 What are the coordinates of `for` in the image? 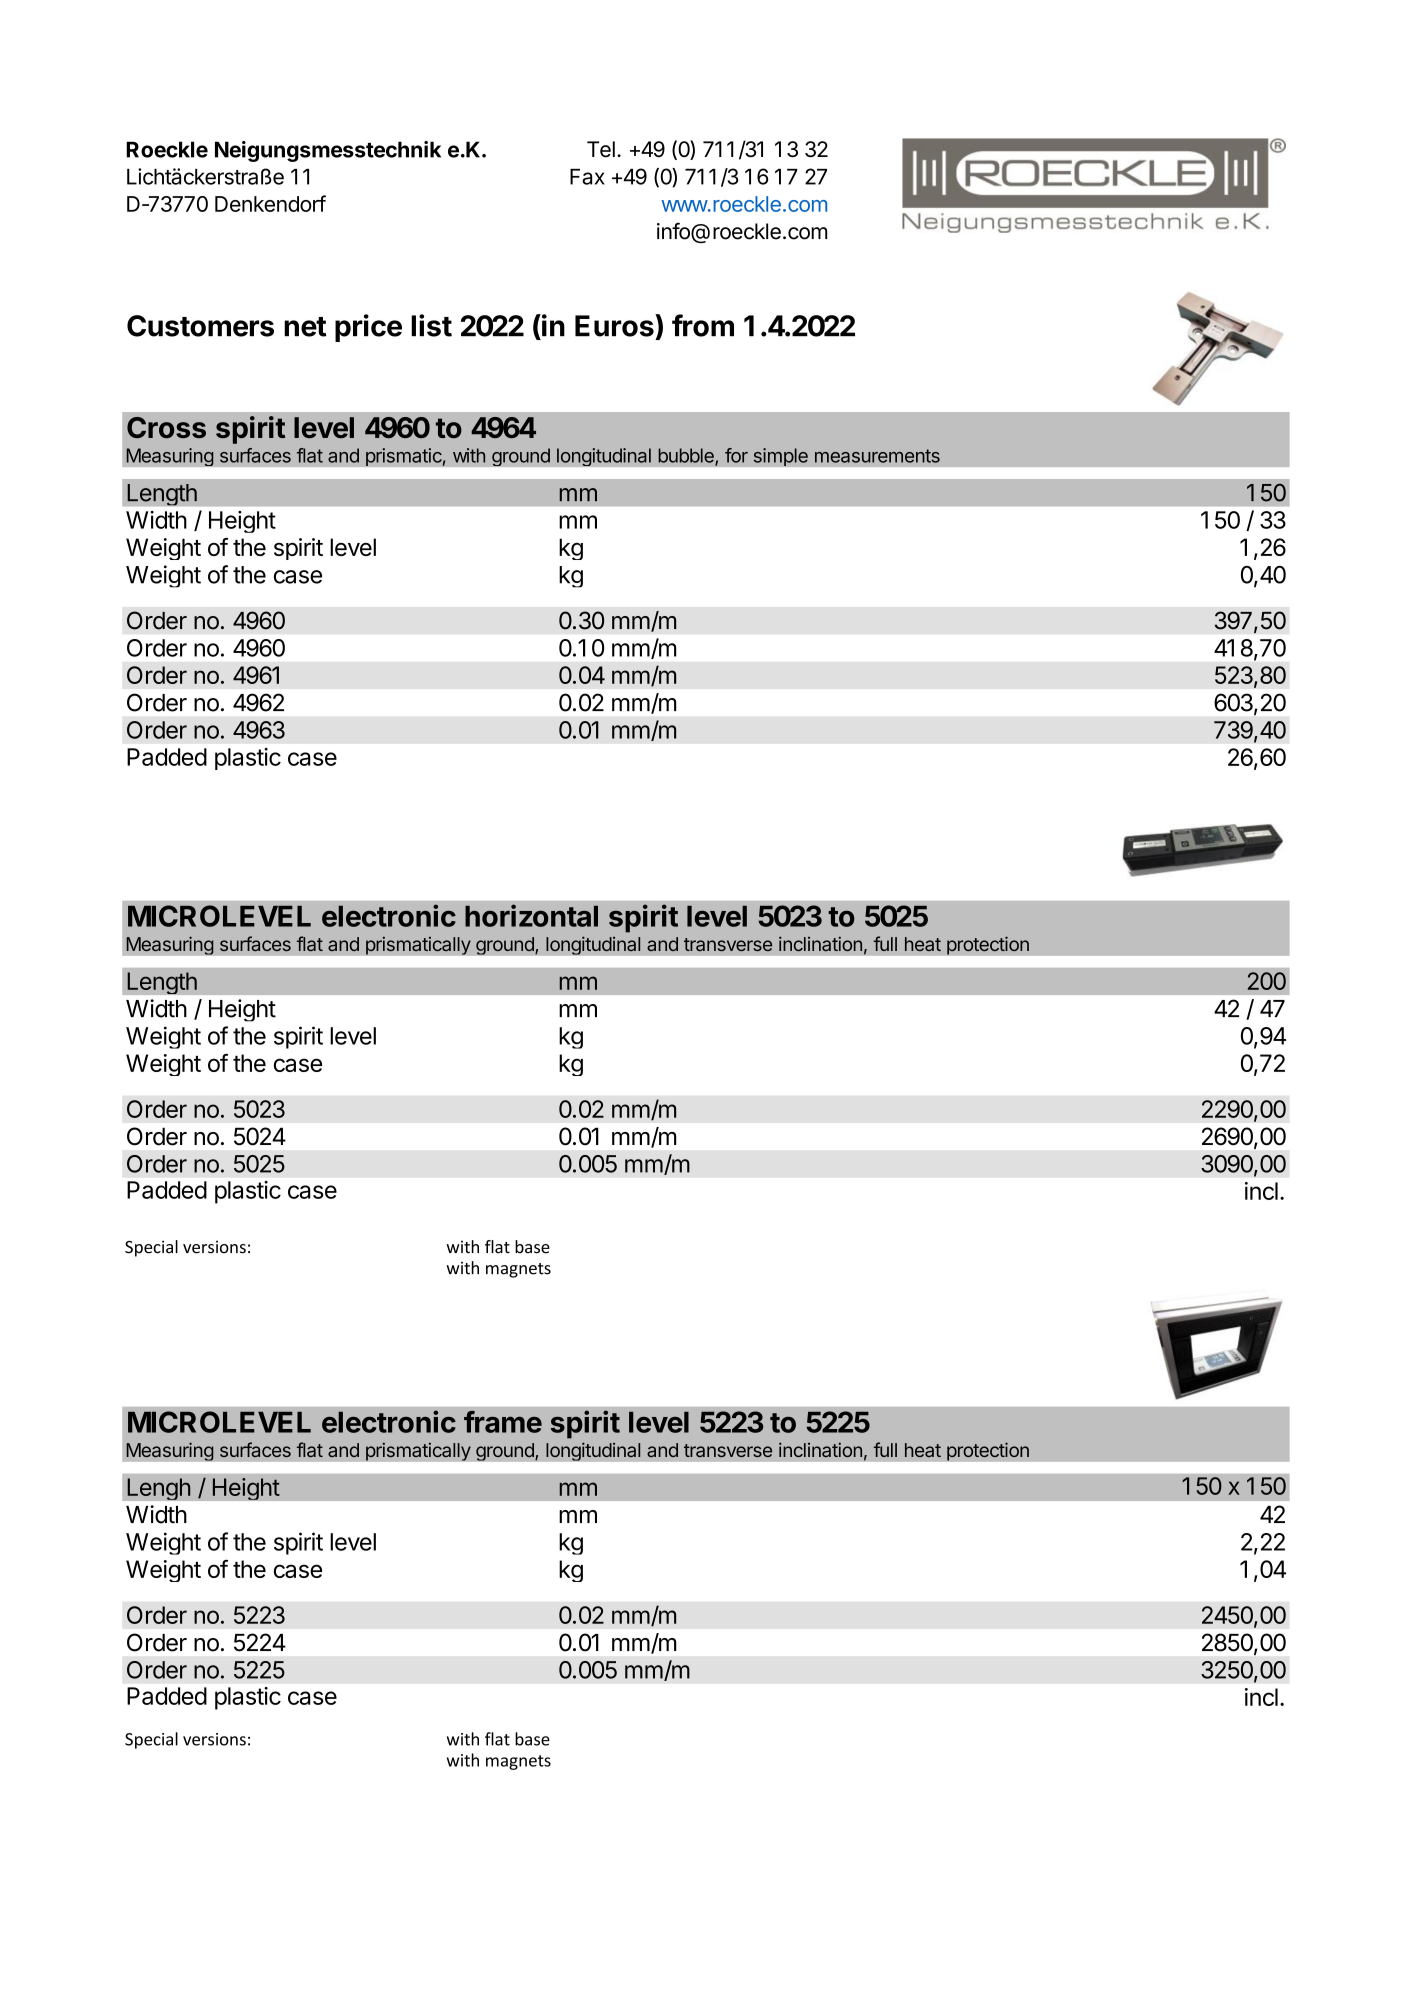 It's located at (736, 455).
